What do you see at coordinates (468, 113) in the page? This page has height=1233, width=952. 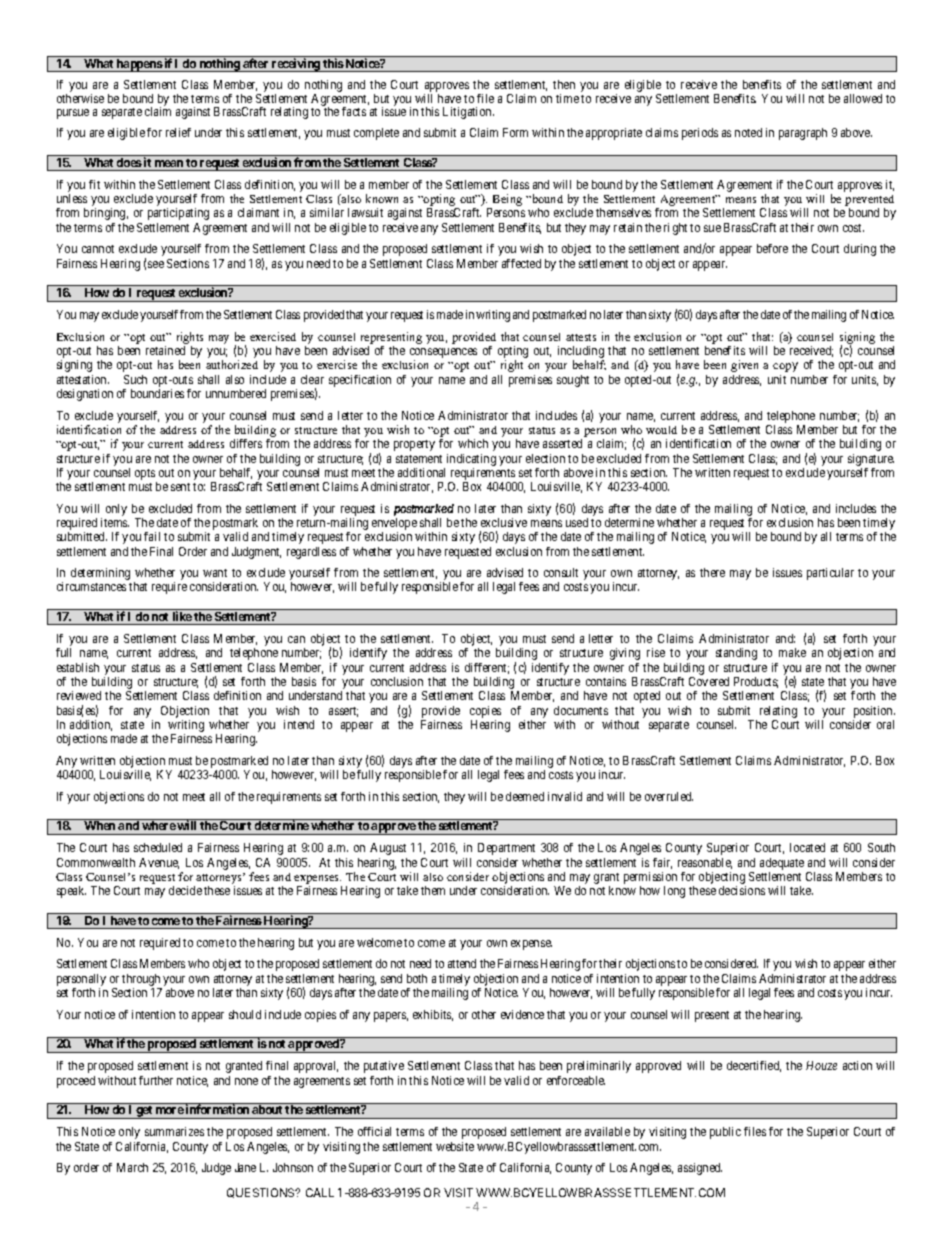 I see `Litigation` at bounding box center [468, 113].
